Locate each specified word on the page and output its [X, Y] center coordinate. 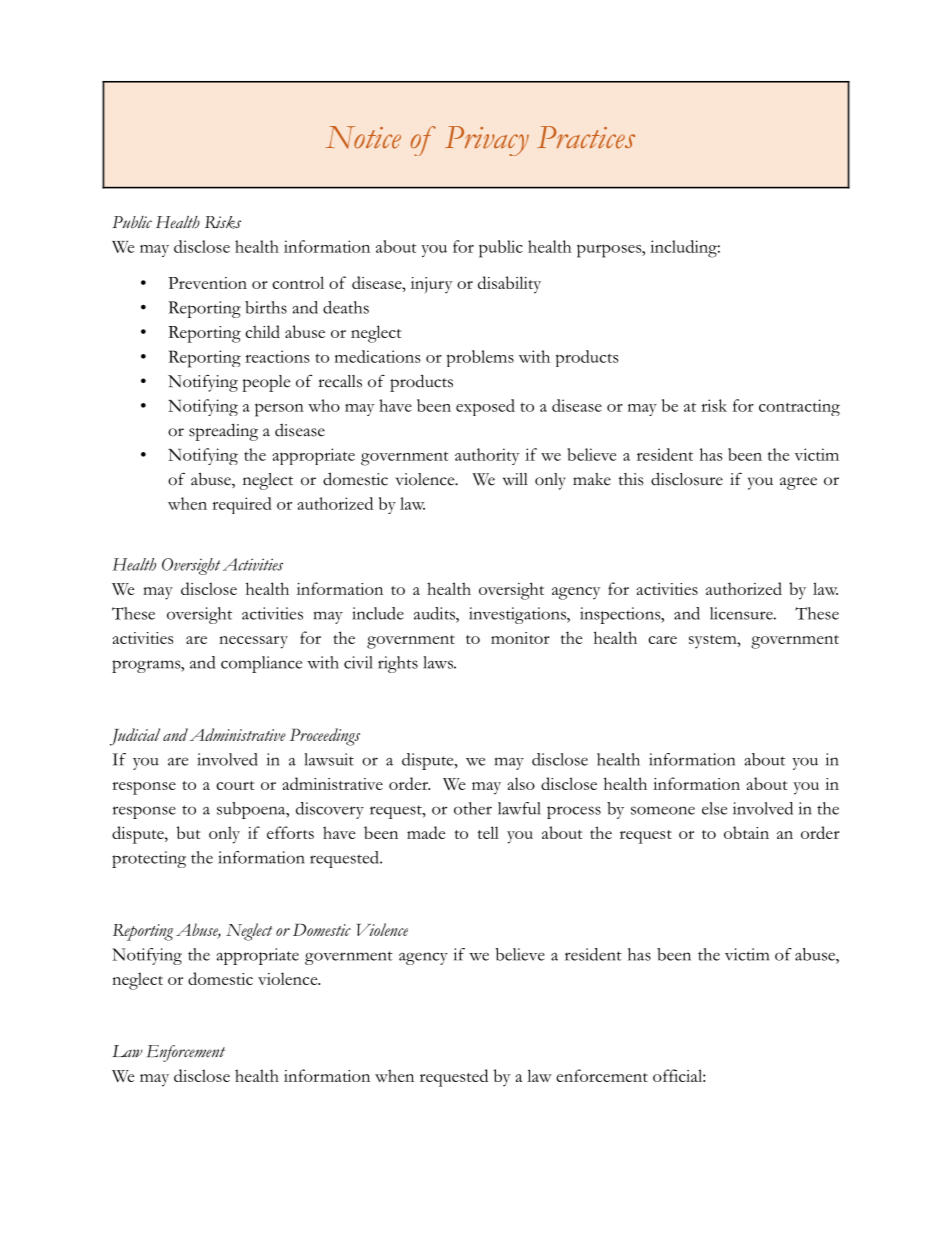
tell [488, 832]
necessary [253, 642]
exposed [485, 407]
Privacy [487, 141]
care [662, 640]
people [266, 383]
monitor [520, 638]
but [188, 832]
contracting [799, 407]
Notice [363, 137]
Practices [586, 137]
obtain [746, 832]
